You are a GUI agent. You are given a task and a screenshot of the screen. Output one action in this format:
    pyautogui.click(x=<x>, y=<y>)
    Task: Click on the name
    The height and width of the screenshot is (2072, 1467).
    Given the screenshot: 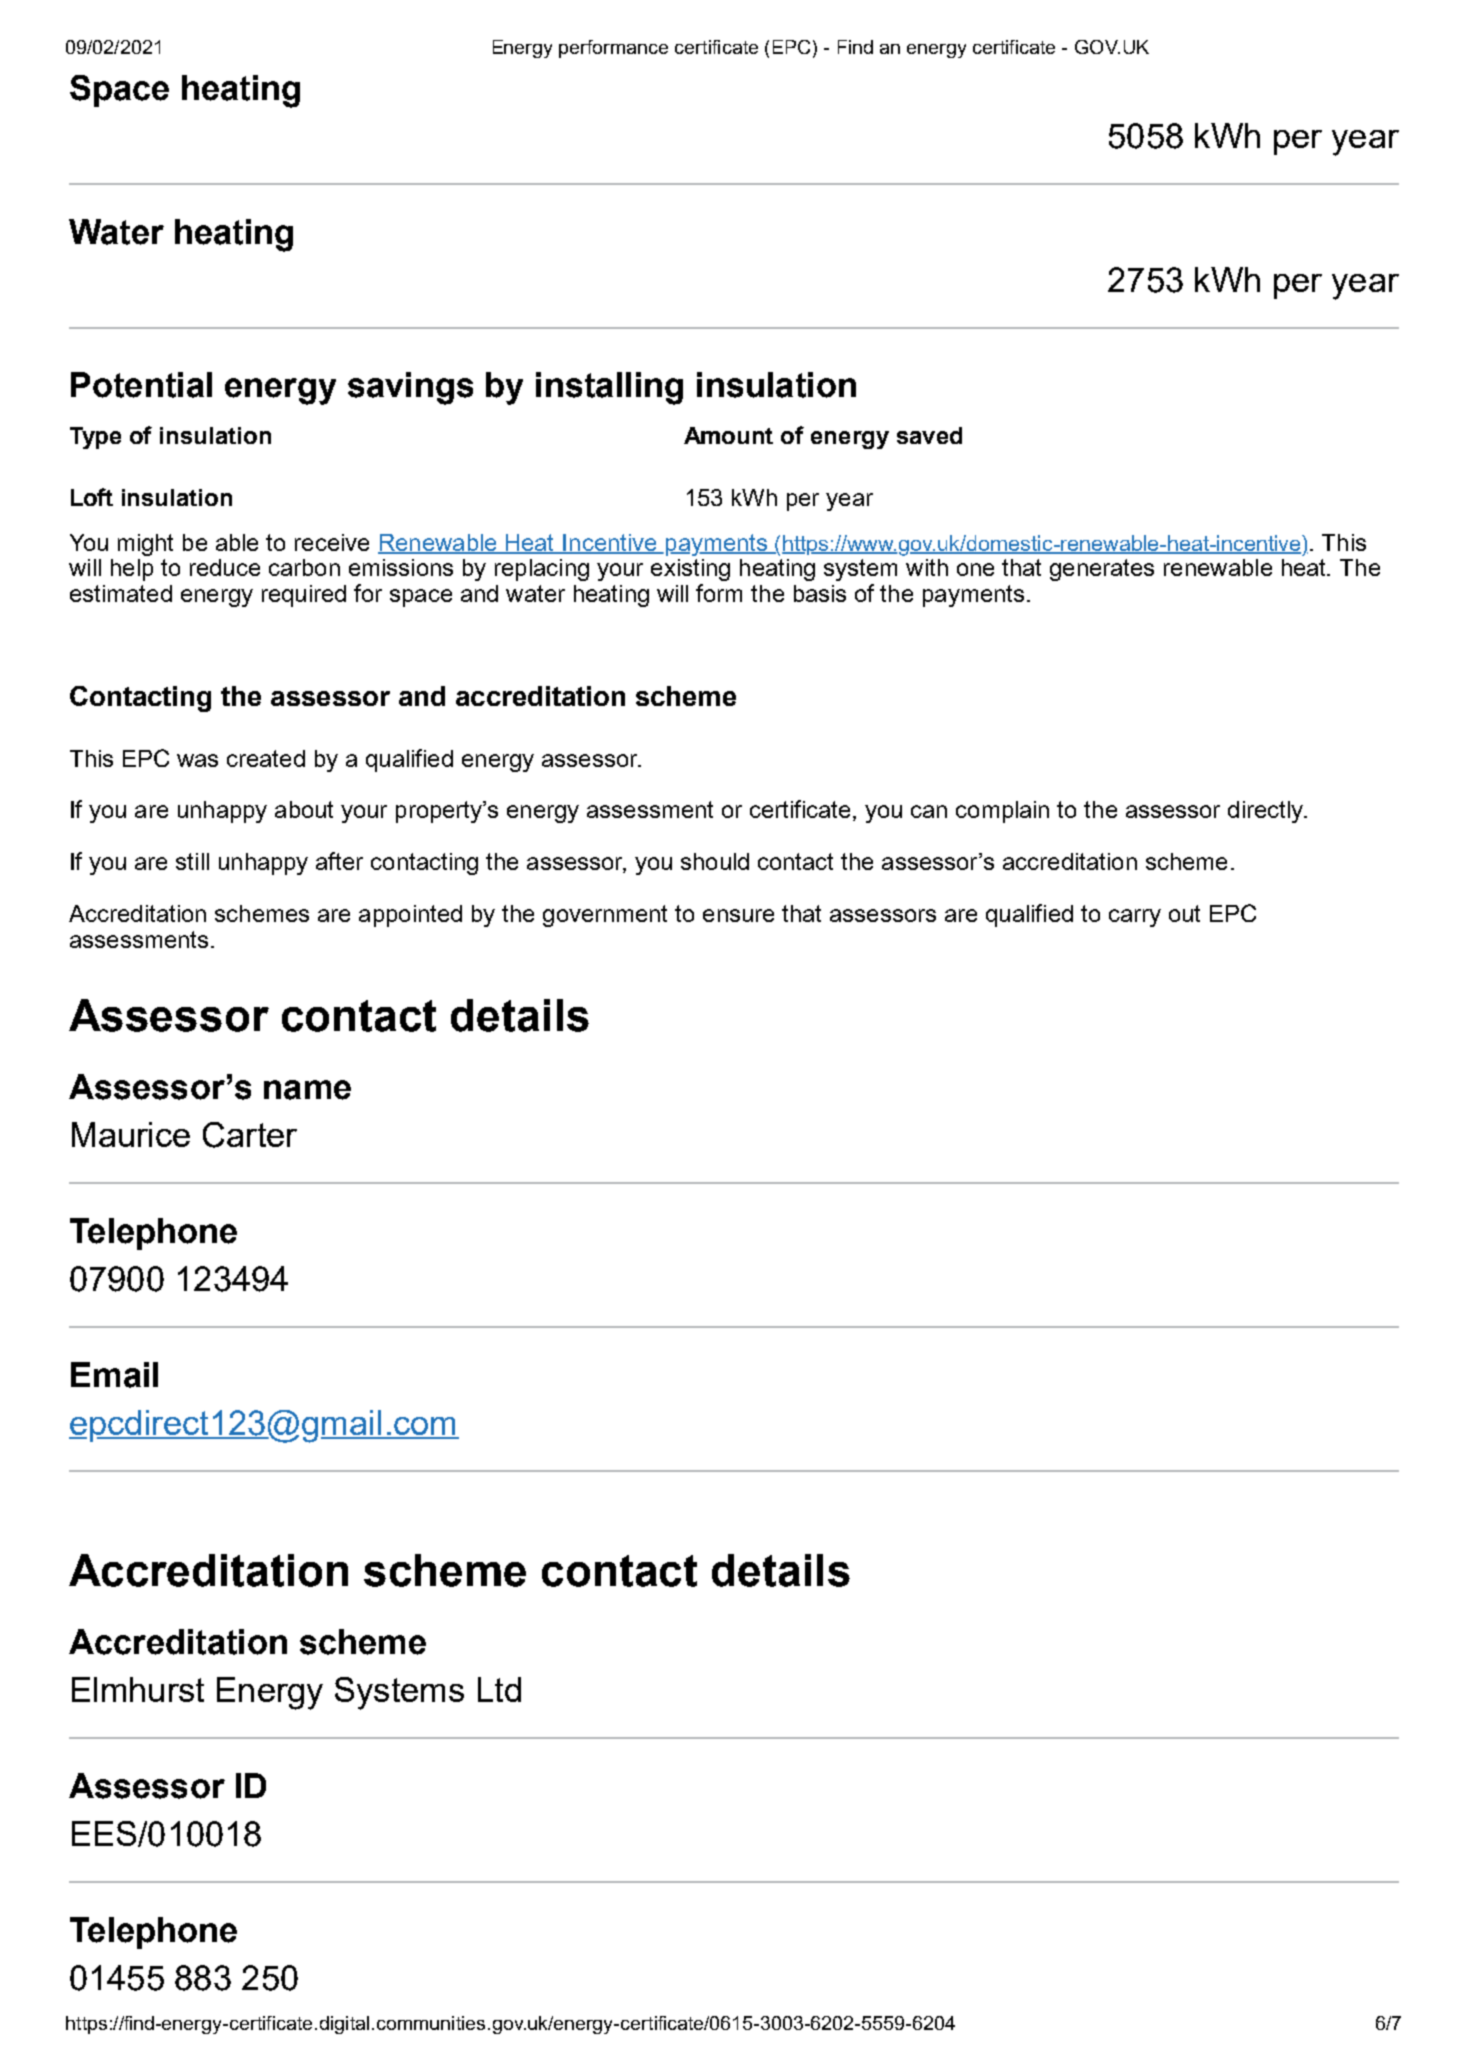 What is the action you would take?
    pyautogui.click(x=307, y=1090)
